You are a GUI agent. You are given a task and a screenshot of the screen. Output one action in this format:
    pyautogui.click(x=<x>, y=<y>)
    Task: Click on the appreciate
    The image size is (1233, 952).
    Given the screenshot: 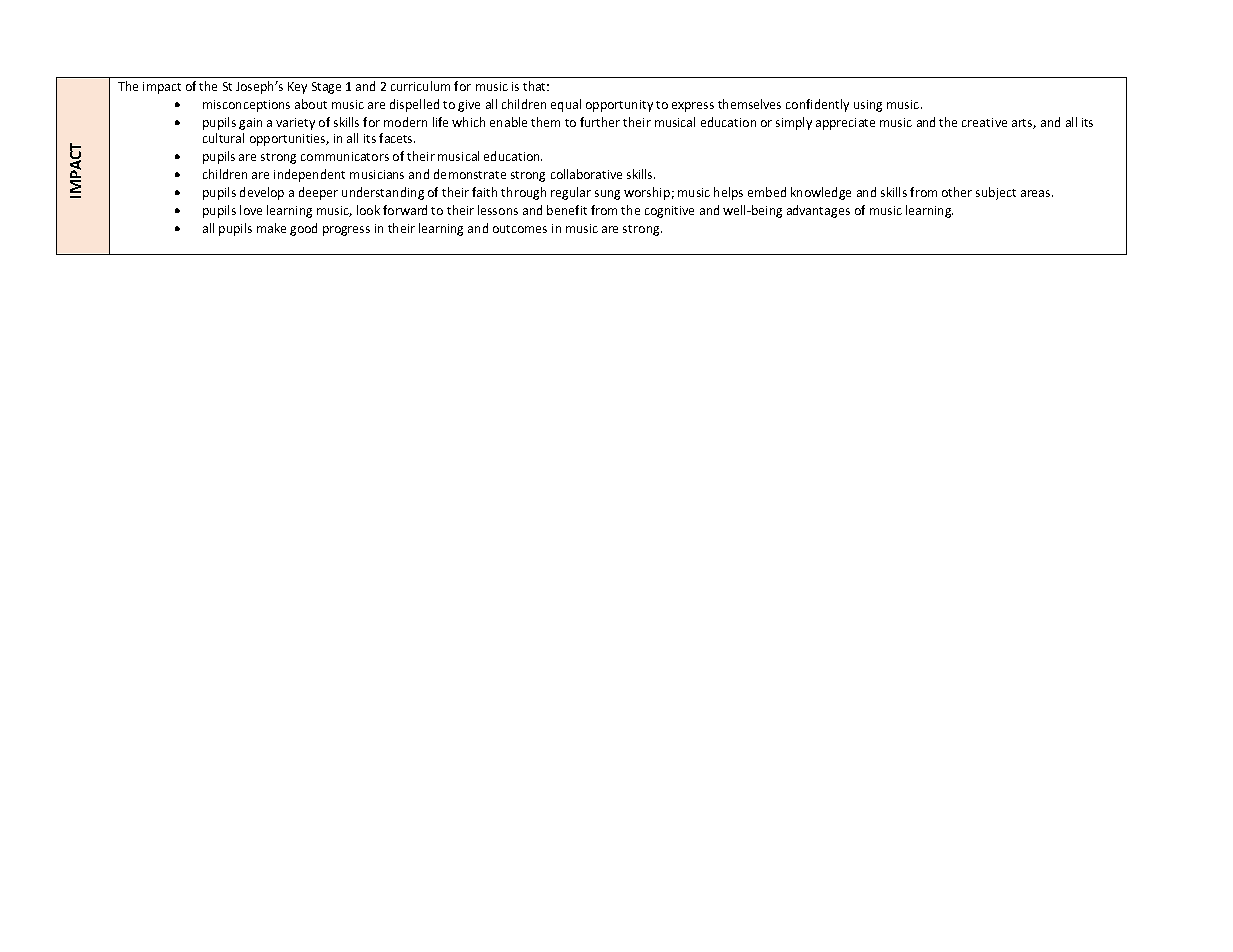 What is the action you would take?
    pyautogui.click(x=845, y=124)
